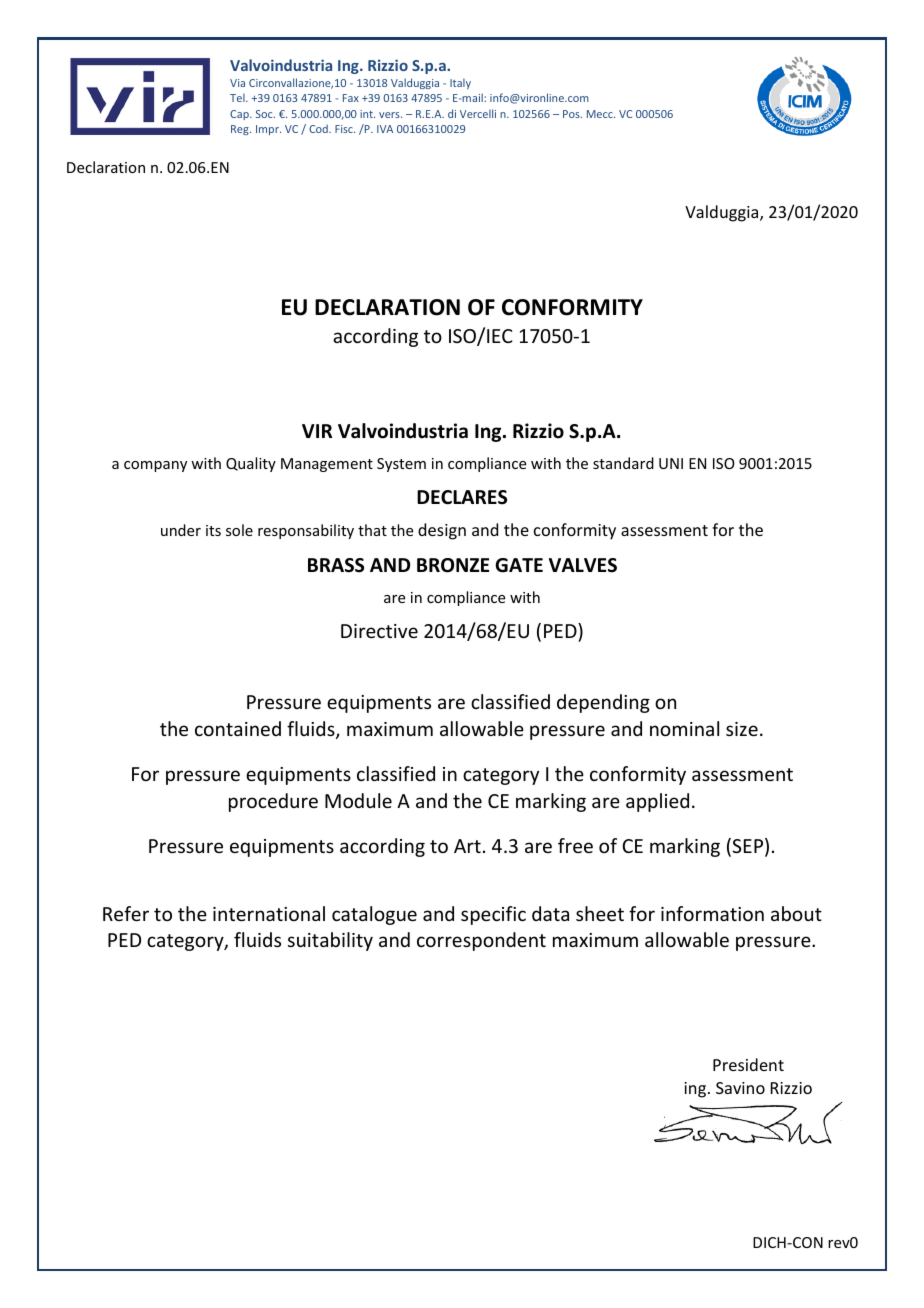  I want to click on international, so click(269, 913).
